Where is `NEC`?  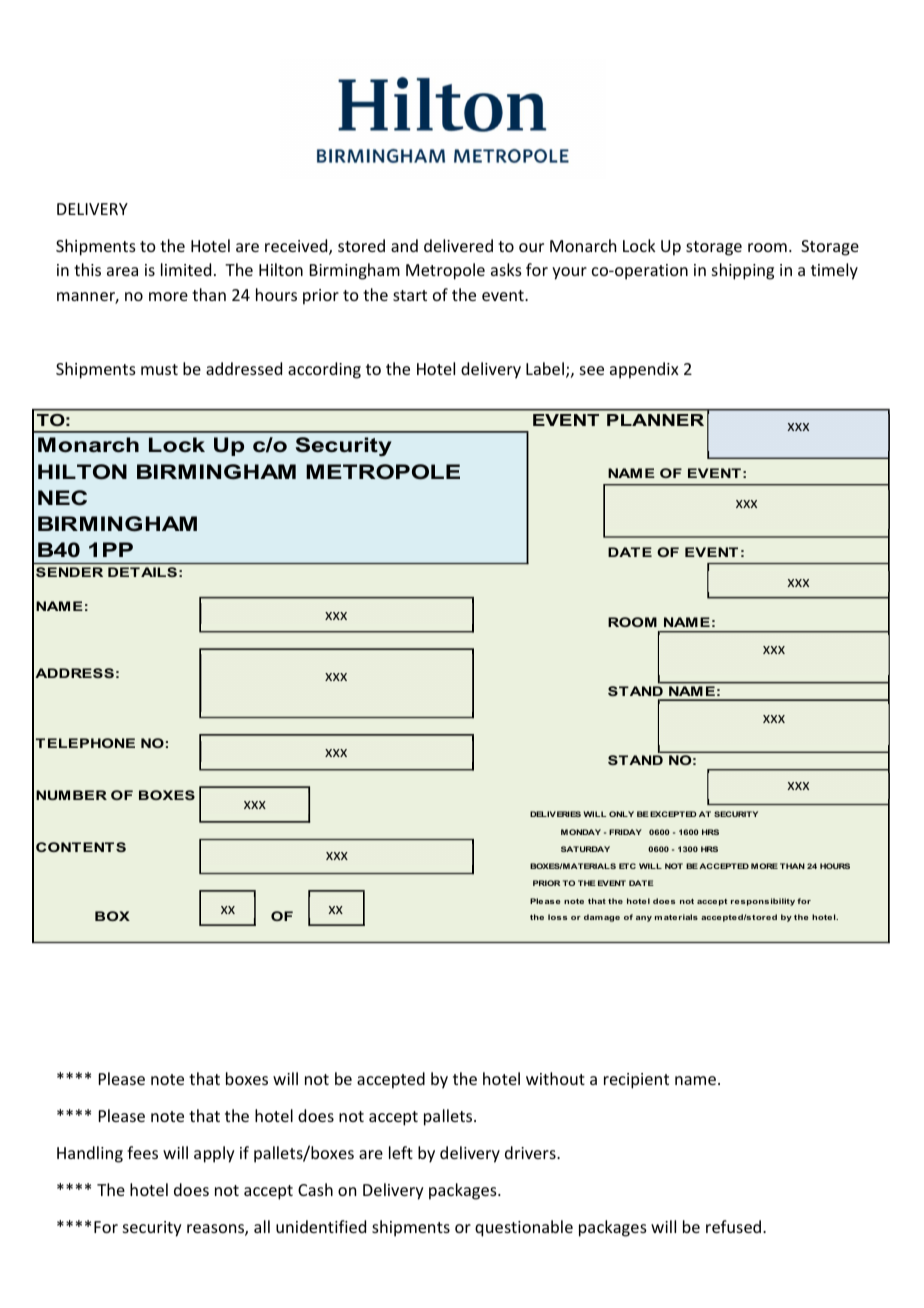 NEC is located at coordinates (62, 498).
